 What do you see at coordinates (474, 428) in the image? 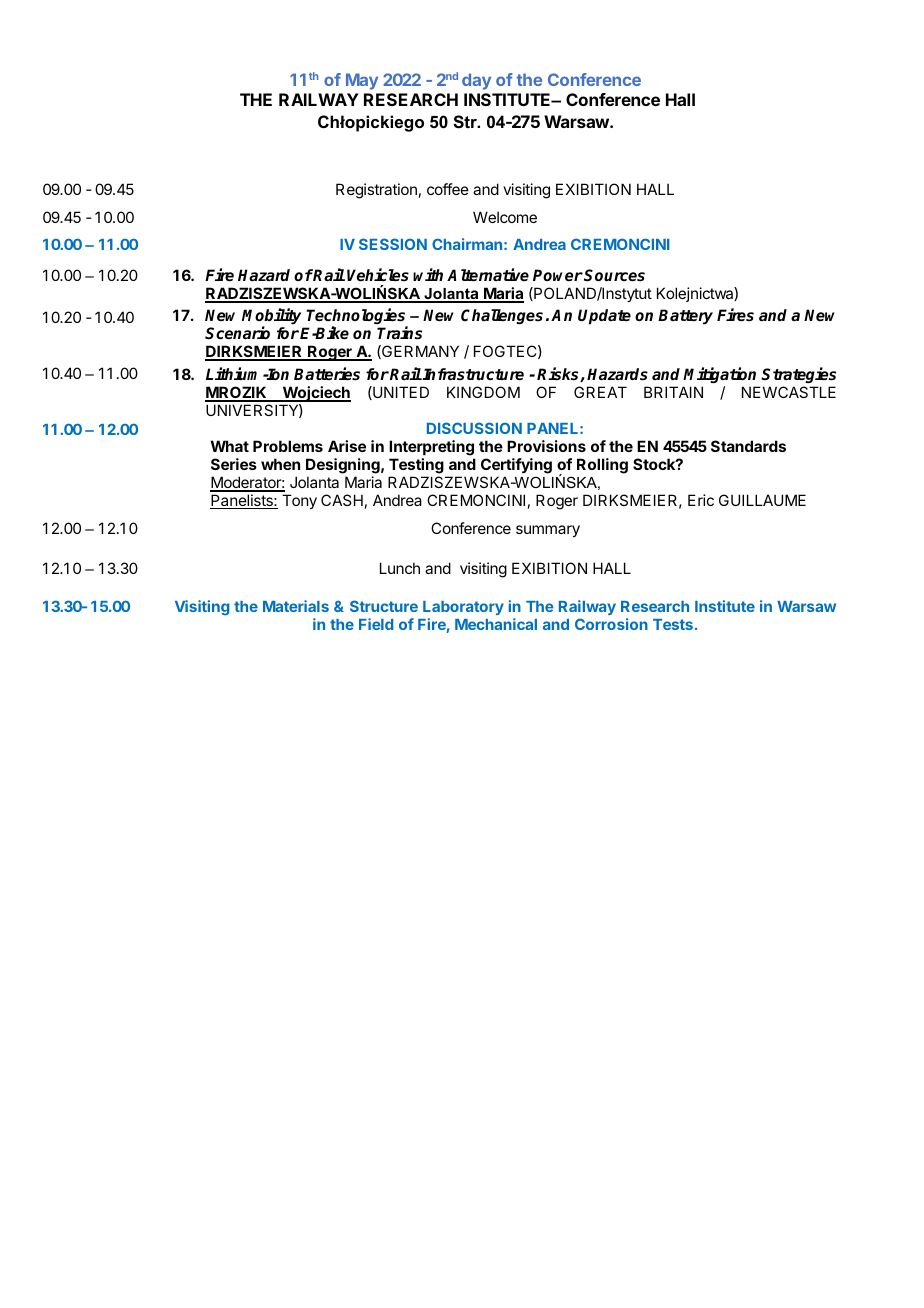
I see `DISCUSSION` at bounding box center [474, 428].
